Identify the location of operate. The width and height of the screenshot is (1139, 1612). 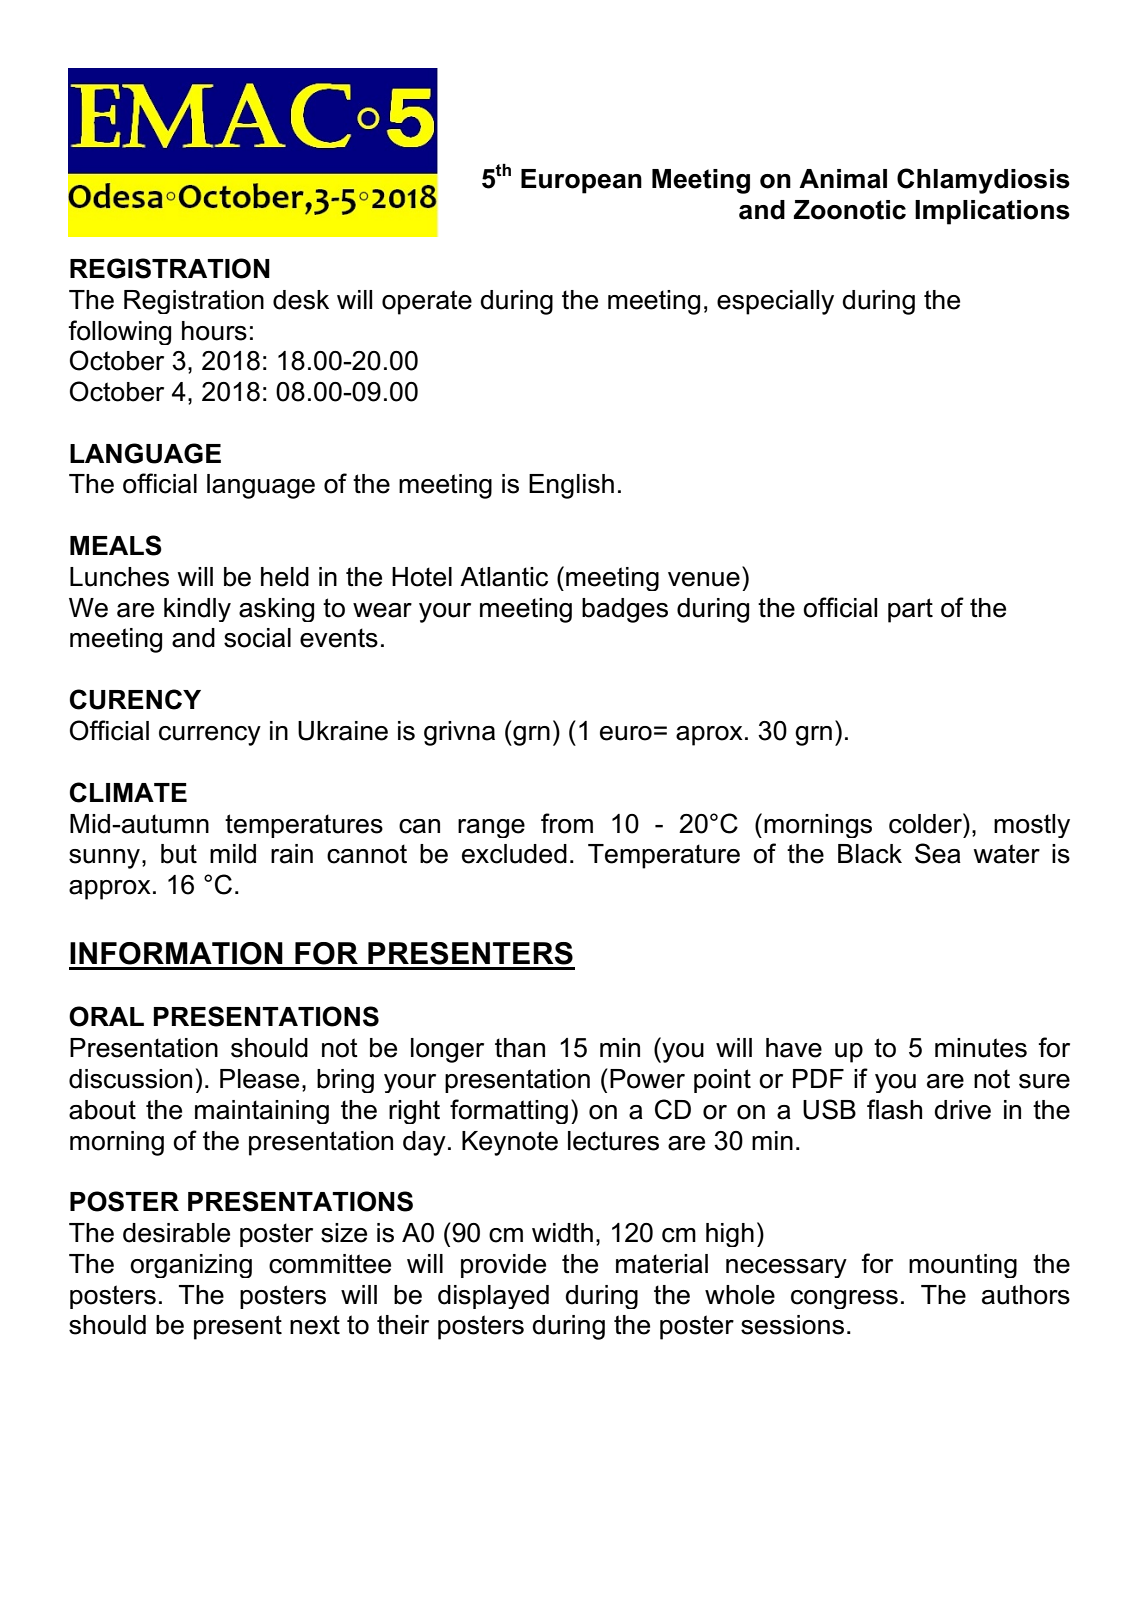
(427, 302).
